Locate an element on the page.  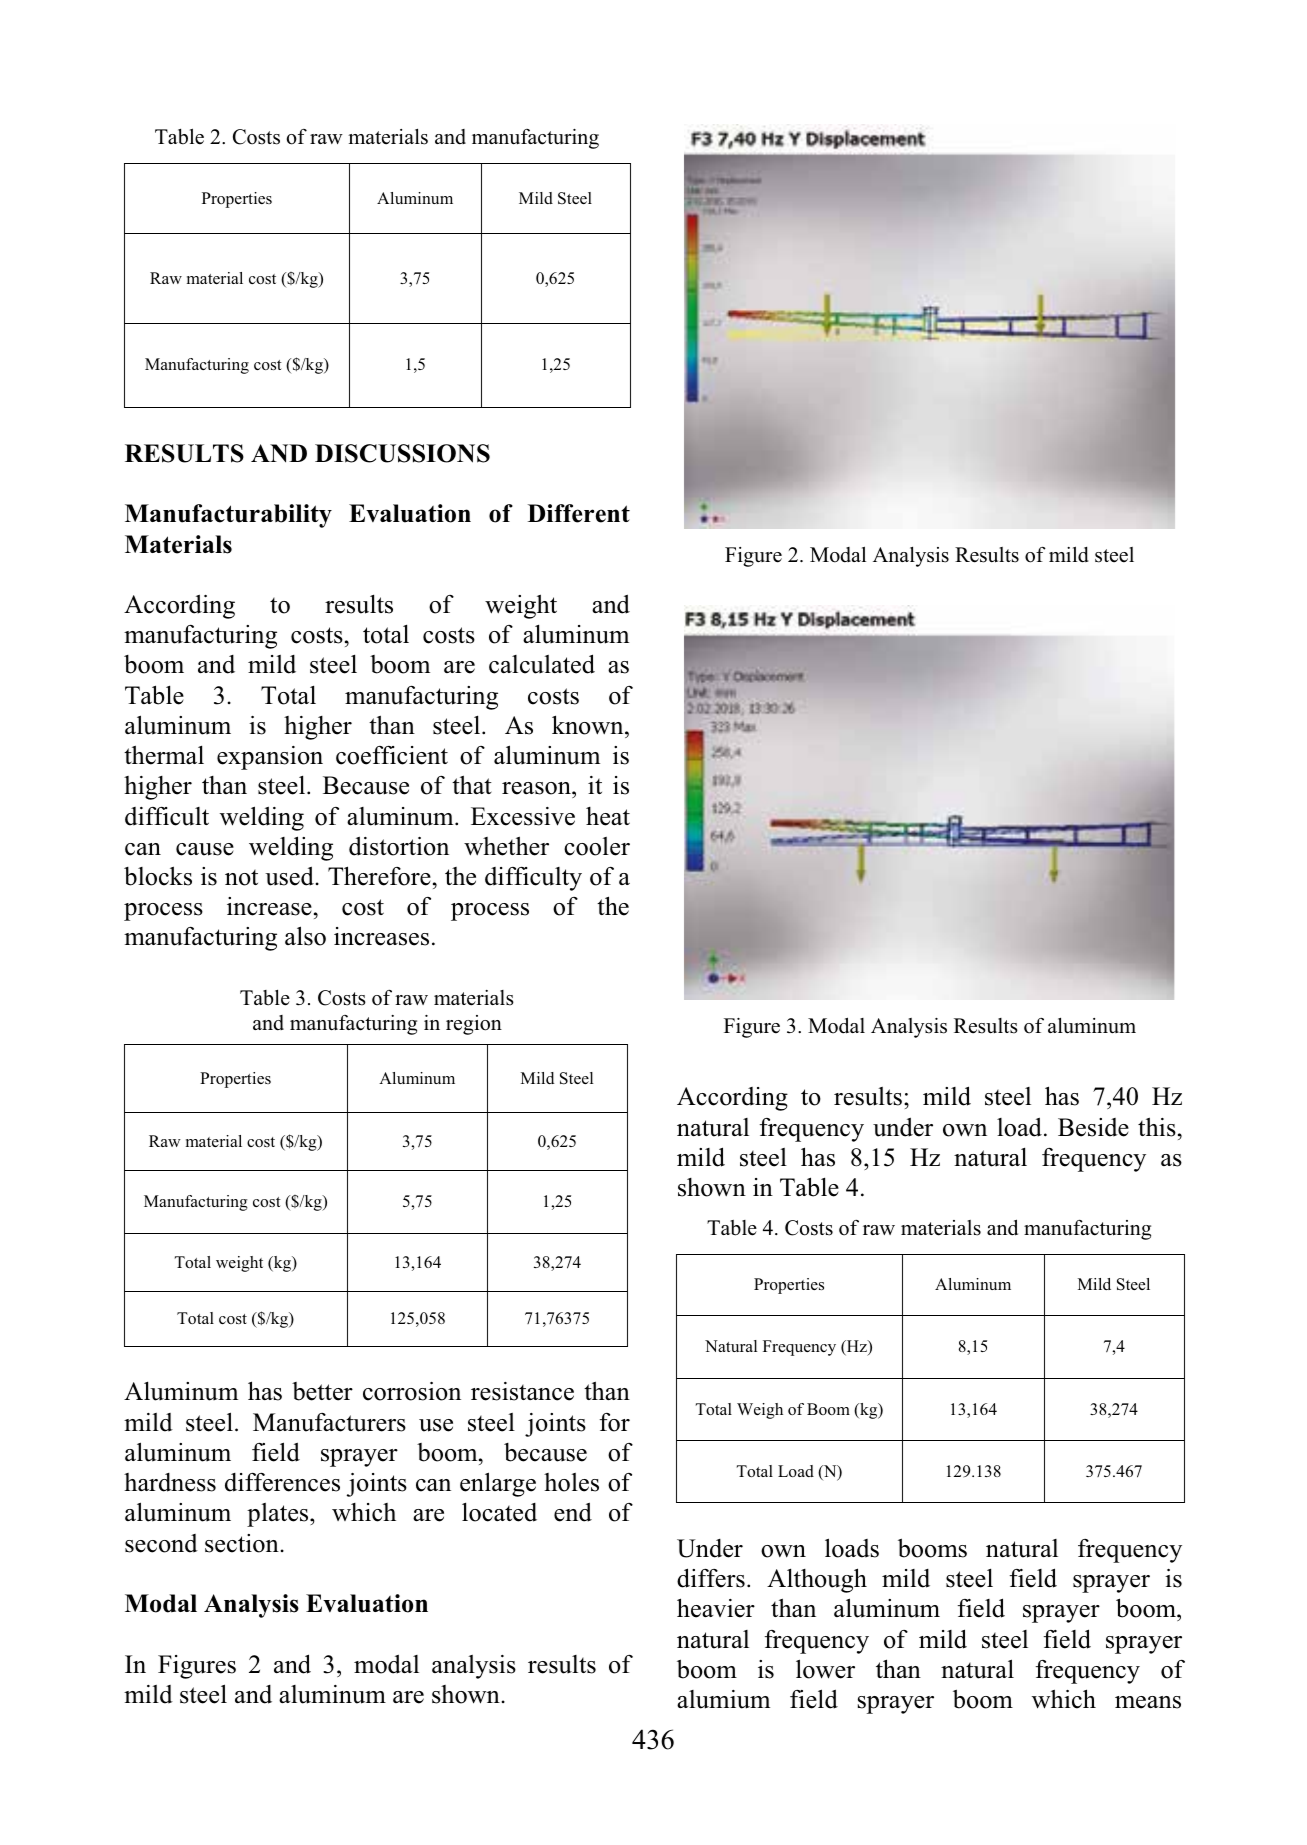
better is located at coordinates (322, 1391).
